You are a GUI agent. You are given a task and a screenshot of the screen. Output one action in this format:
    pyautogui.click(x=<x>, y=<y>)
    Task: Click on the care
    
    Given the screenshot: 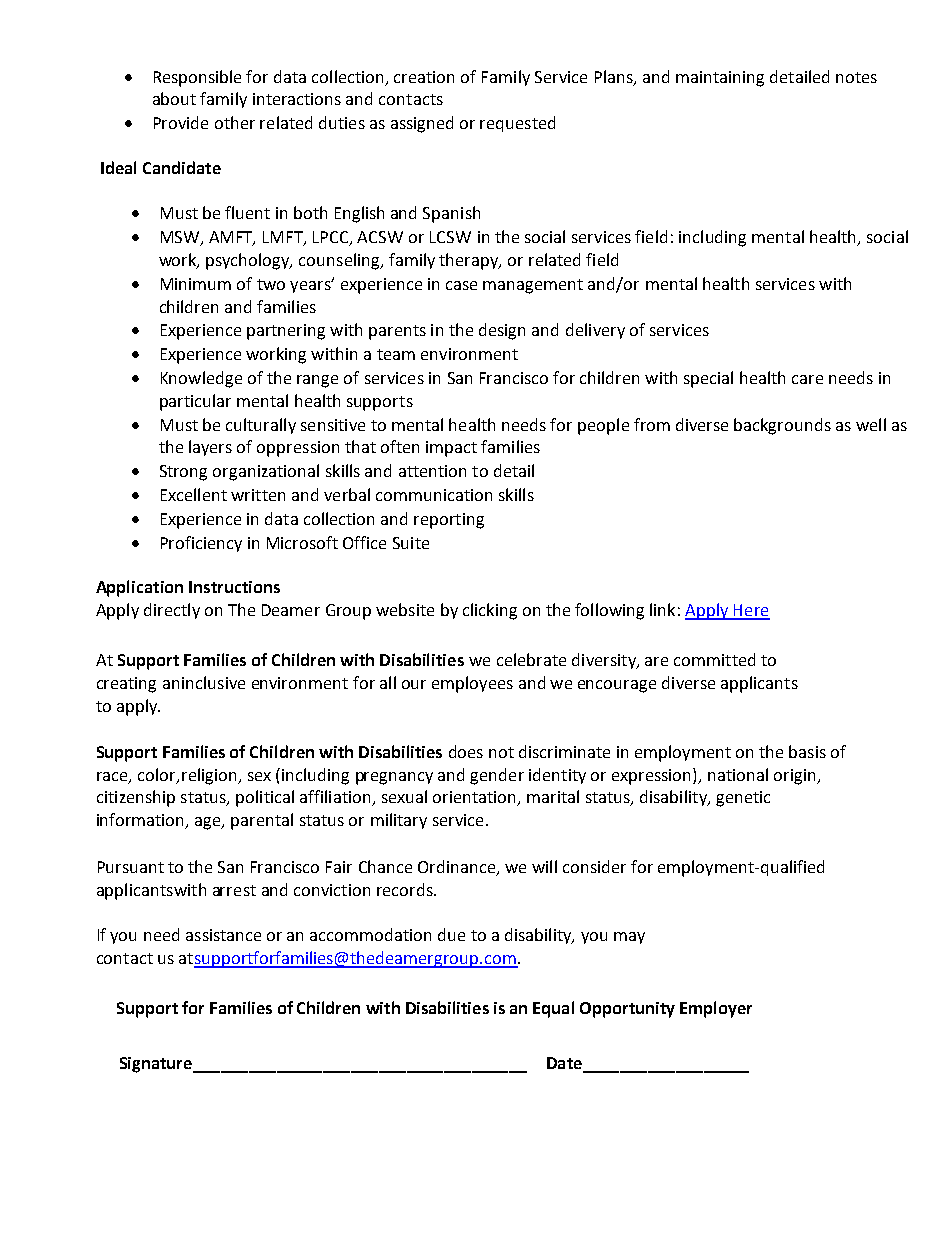 What is the action you would take?
    pyautogui.click(x=807, y=379)
